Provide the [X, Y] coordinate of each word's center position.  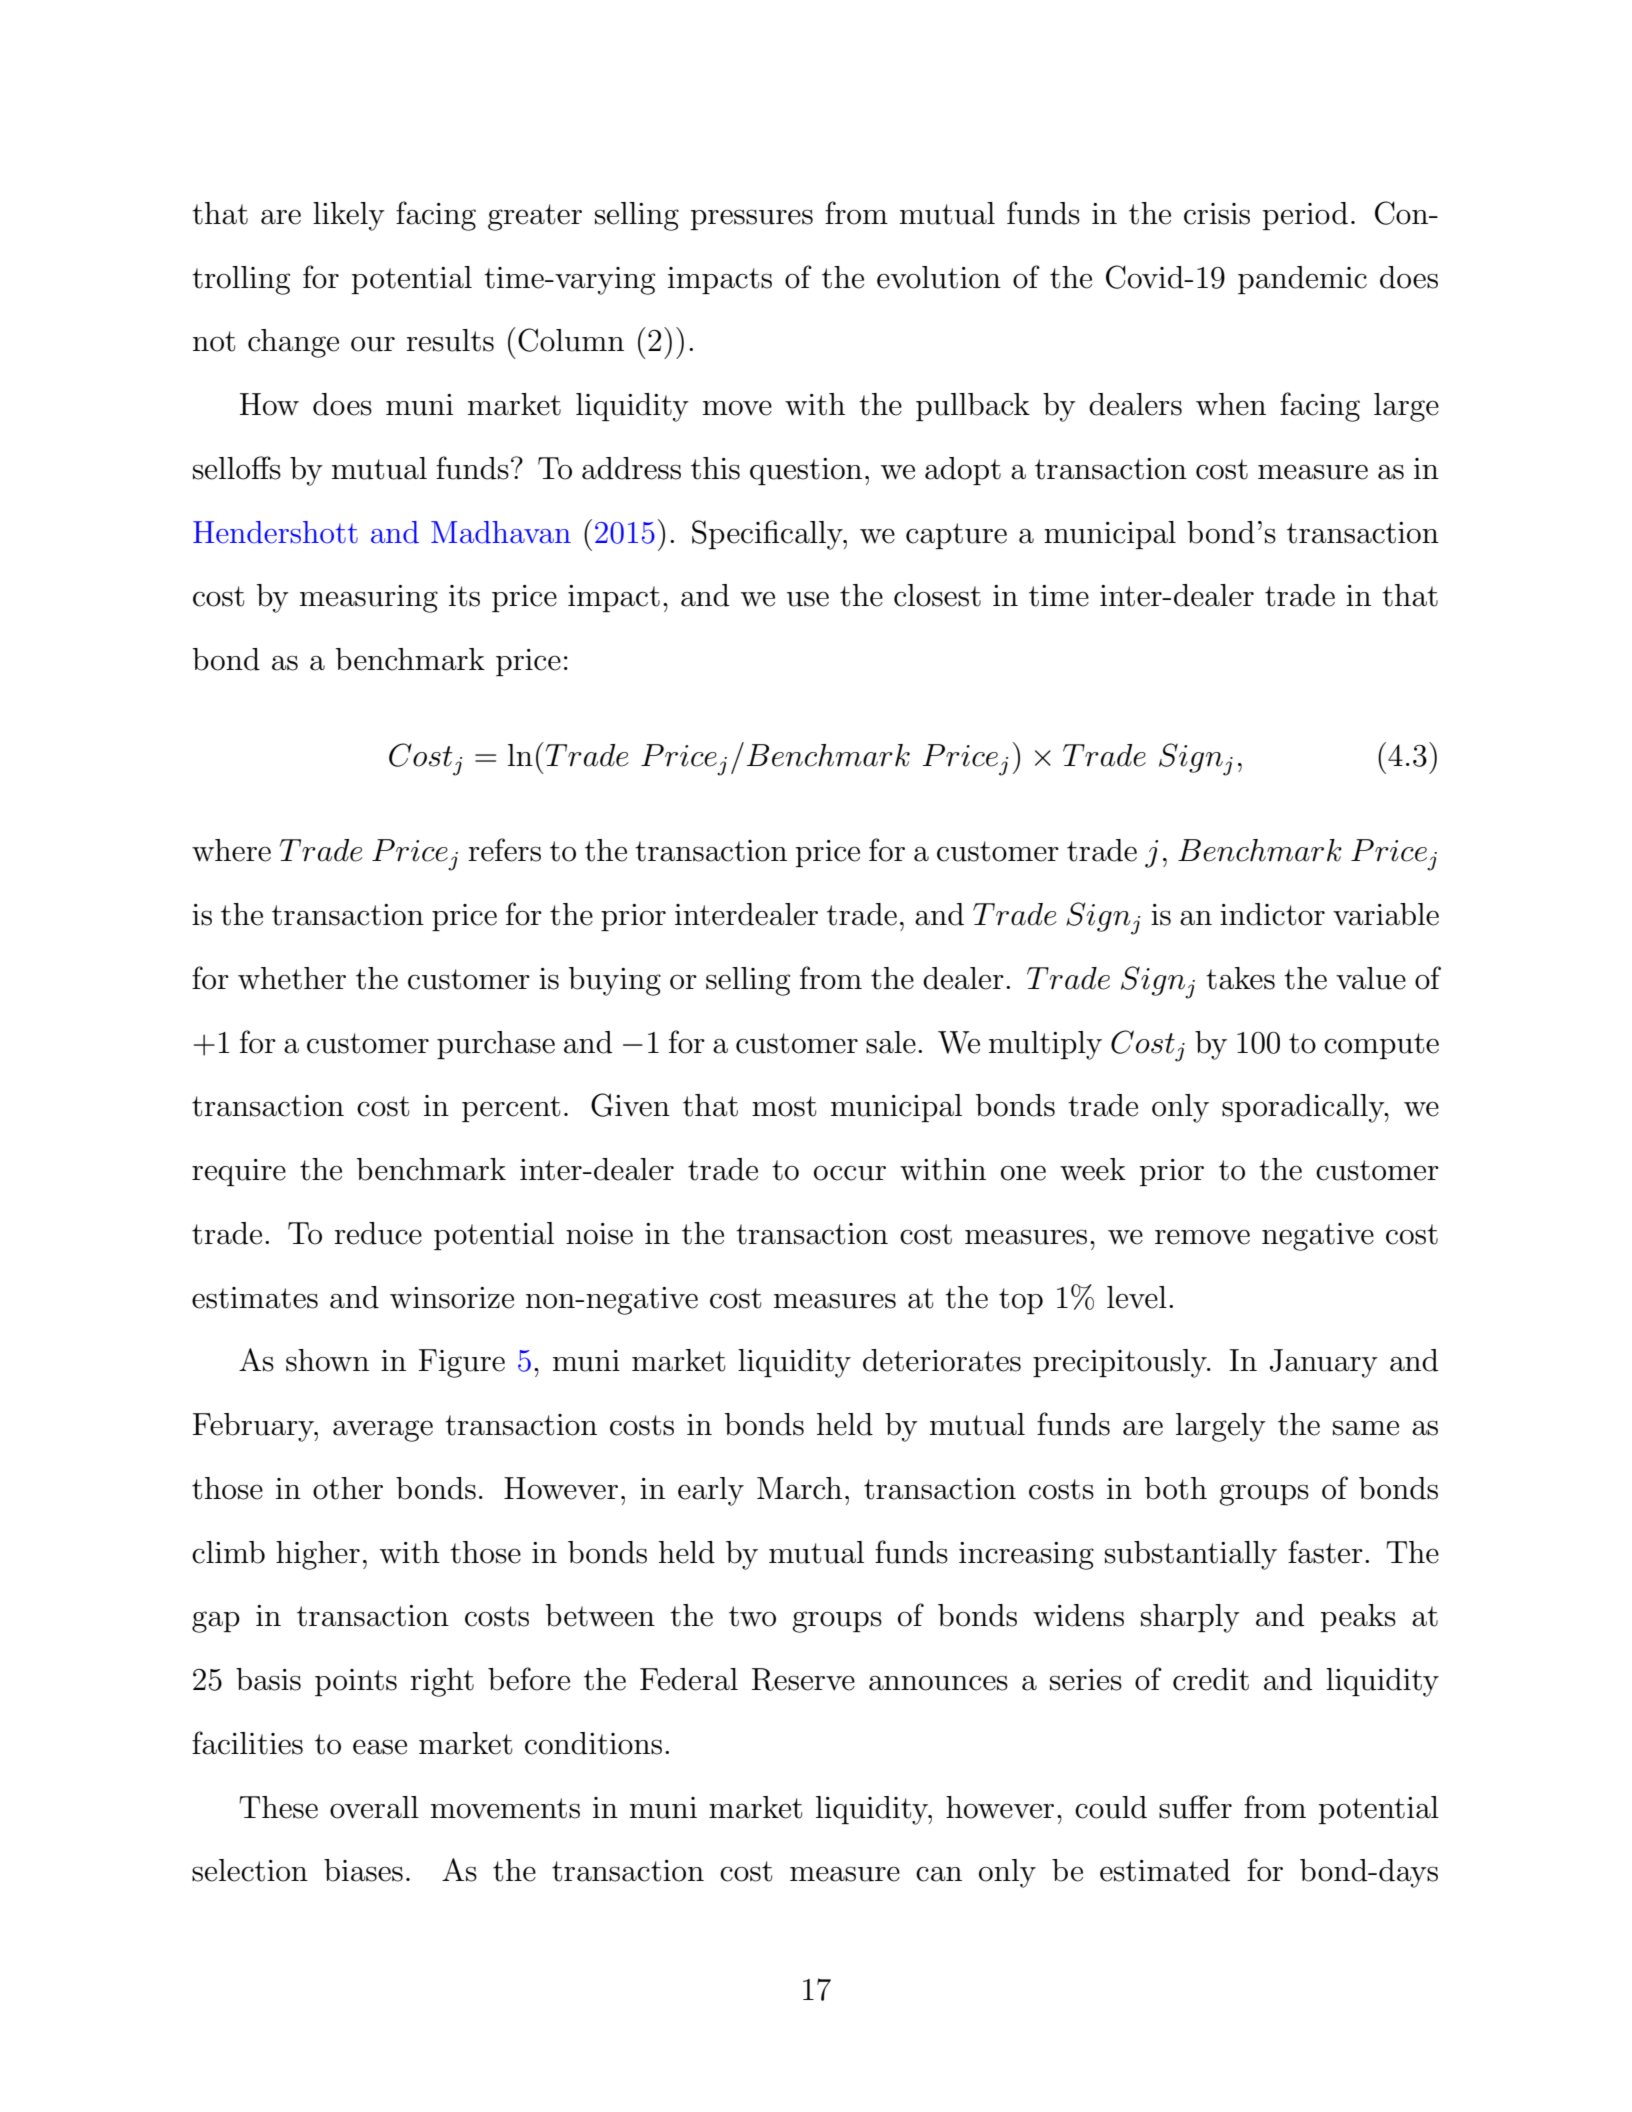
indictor [1272, 914]
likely [349, 216]
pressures [752, 219]
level [1137, 1297]
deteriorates [942, 1360]
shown [327, 1360]
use [808, 599]
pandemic [1302, 280]
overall [374, 1807]
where [231, 850]
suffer [1195, 1807]
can [939, 1874]
